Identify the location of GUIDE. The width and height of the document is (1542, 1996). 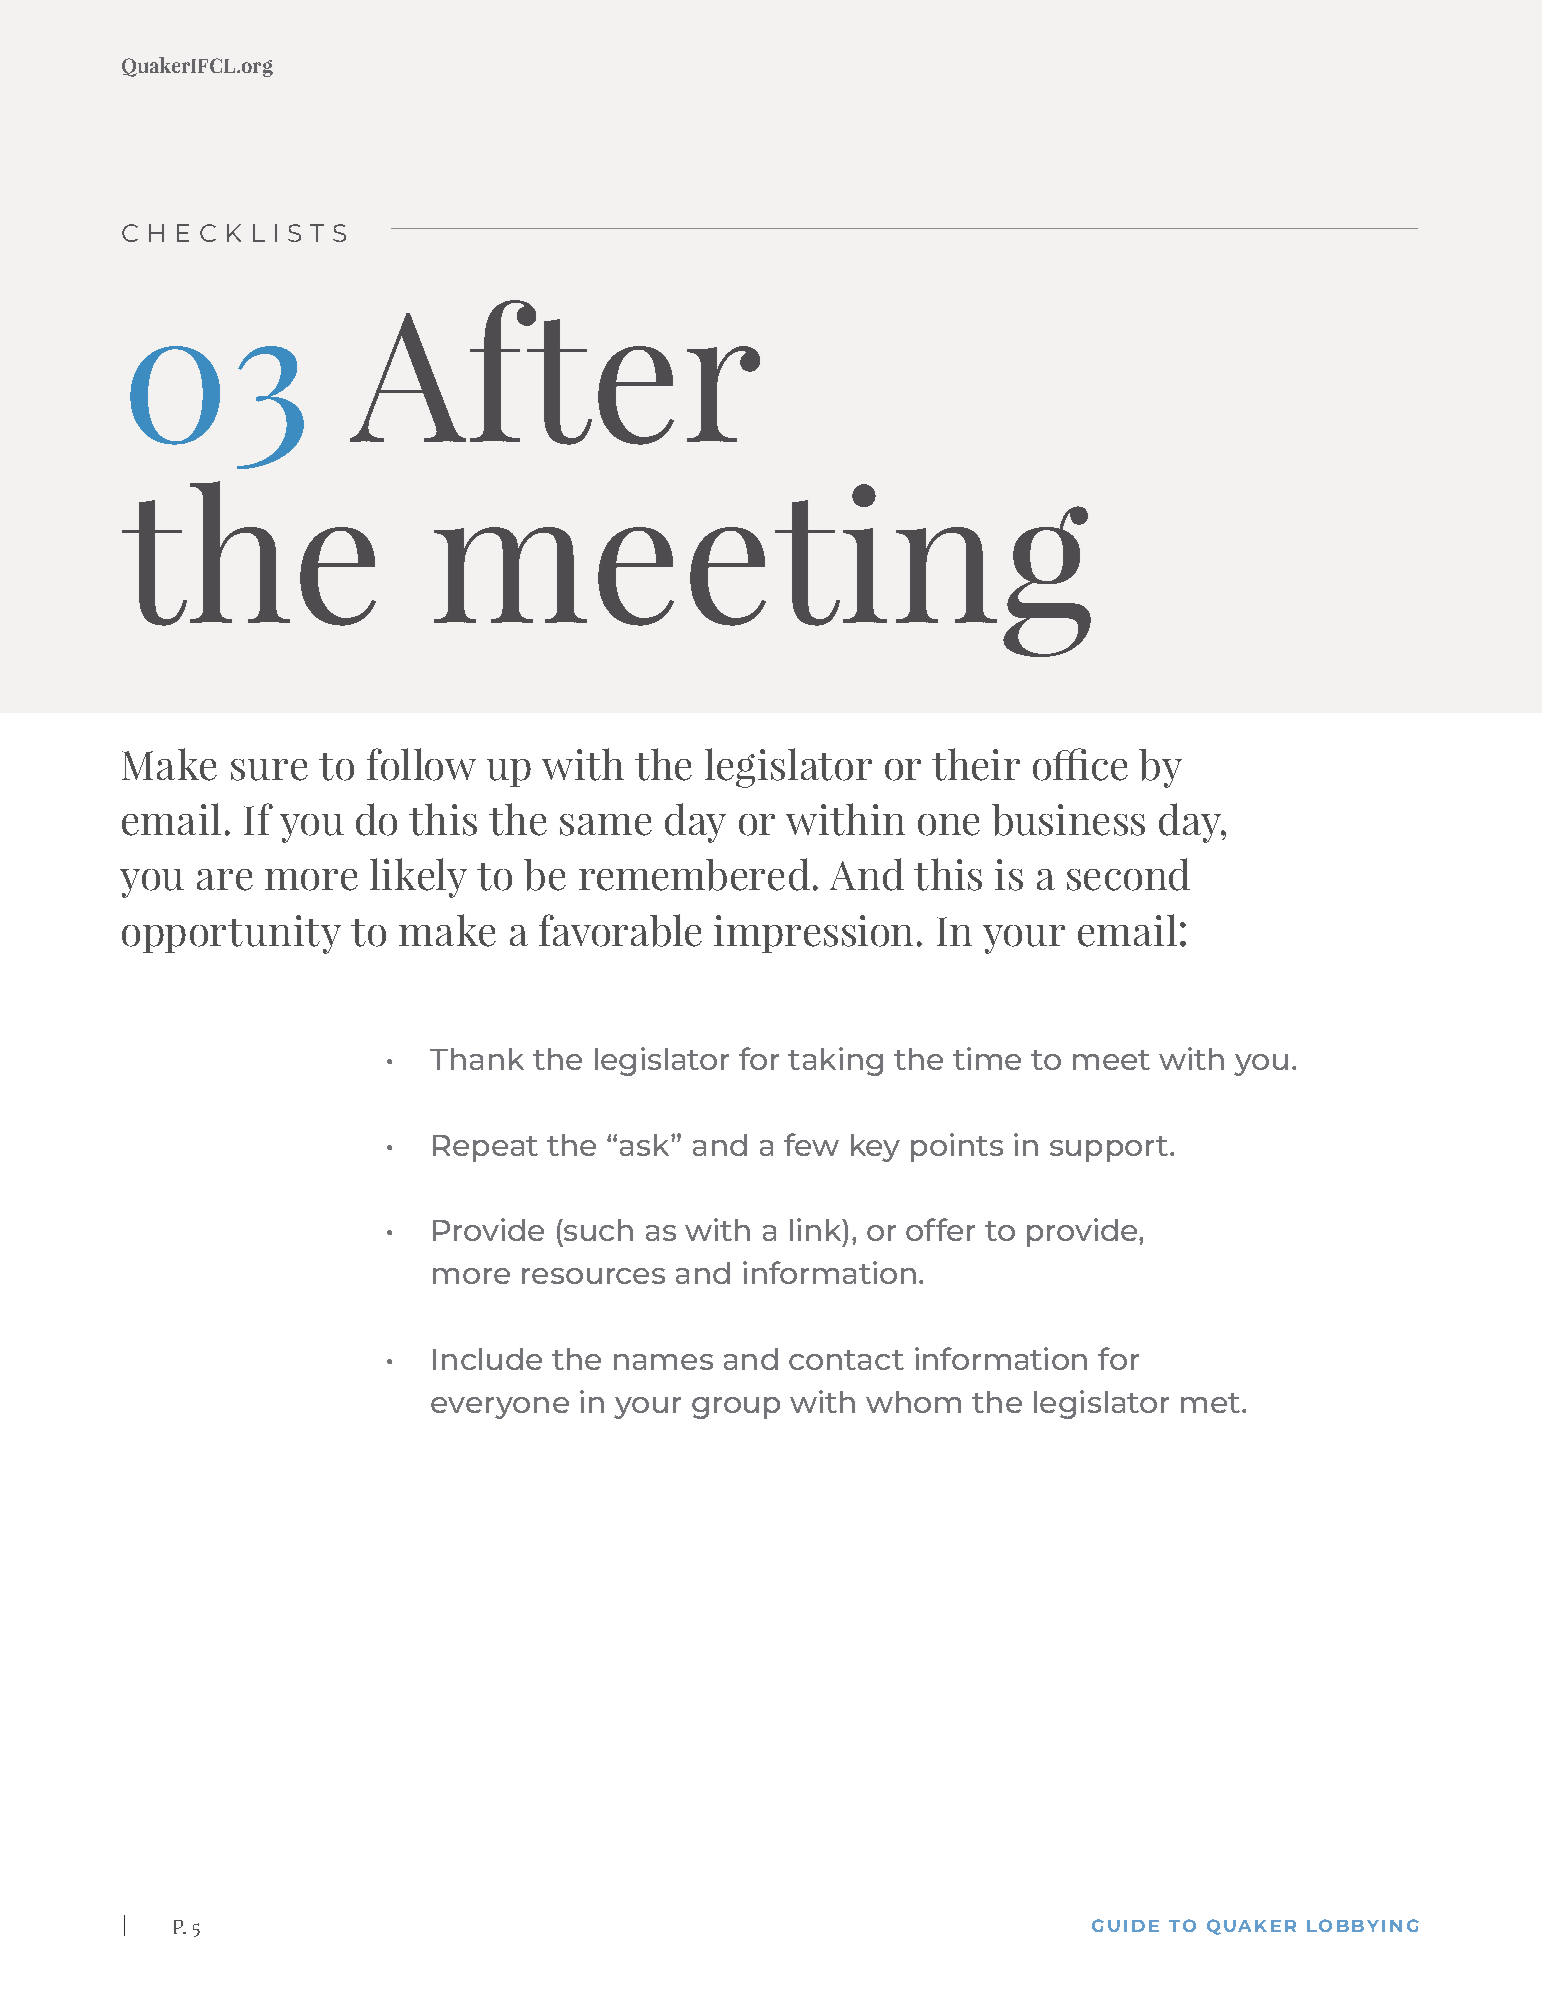
(1125, 1925).
